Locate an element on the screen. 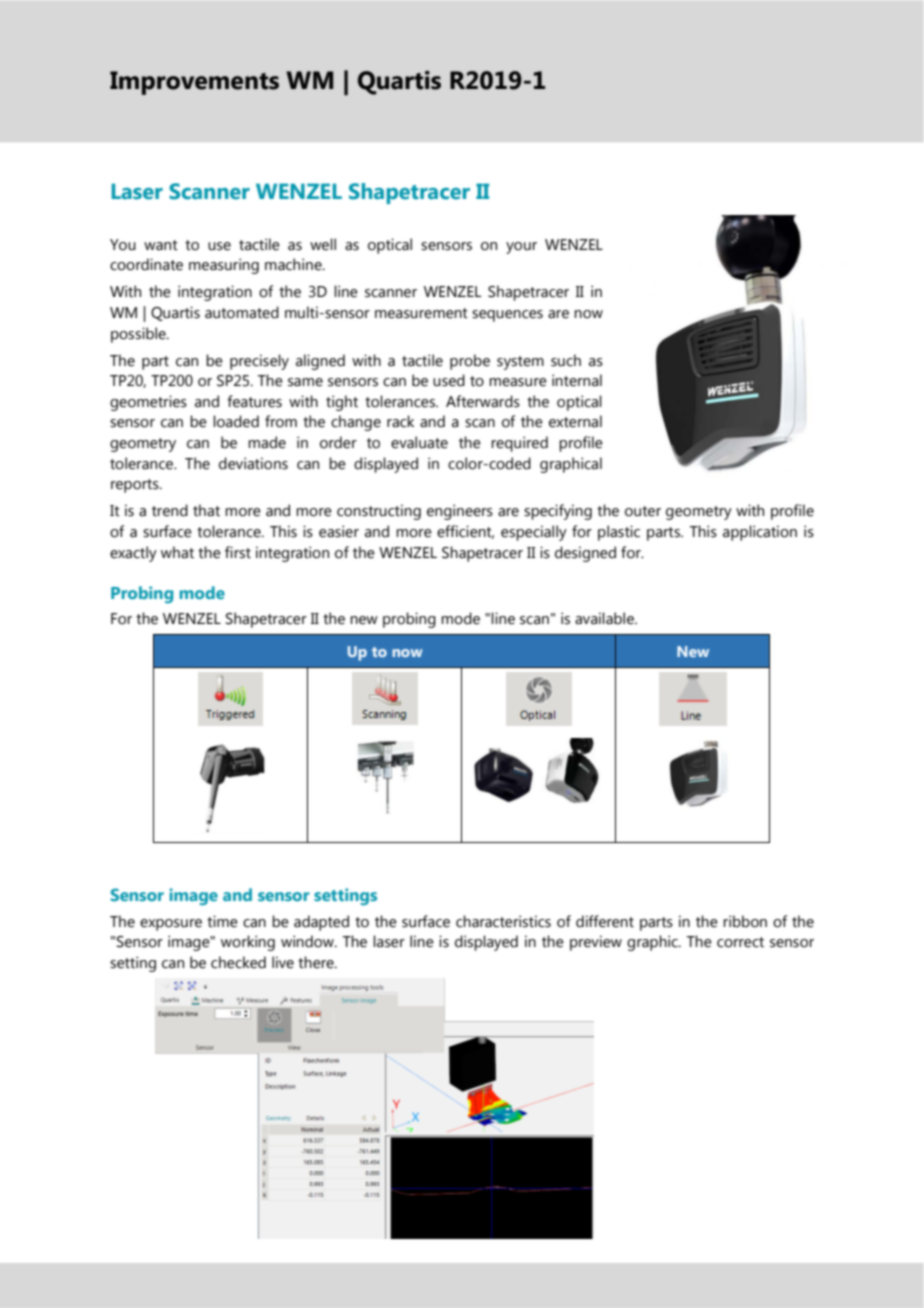  outer is located at coordinates (643, 511).
